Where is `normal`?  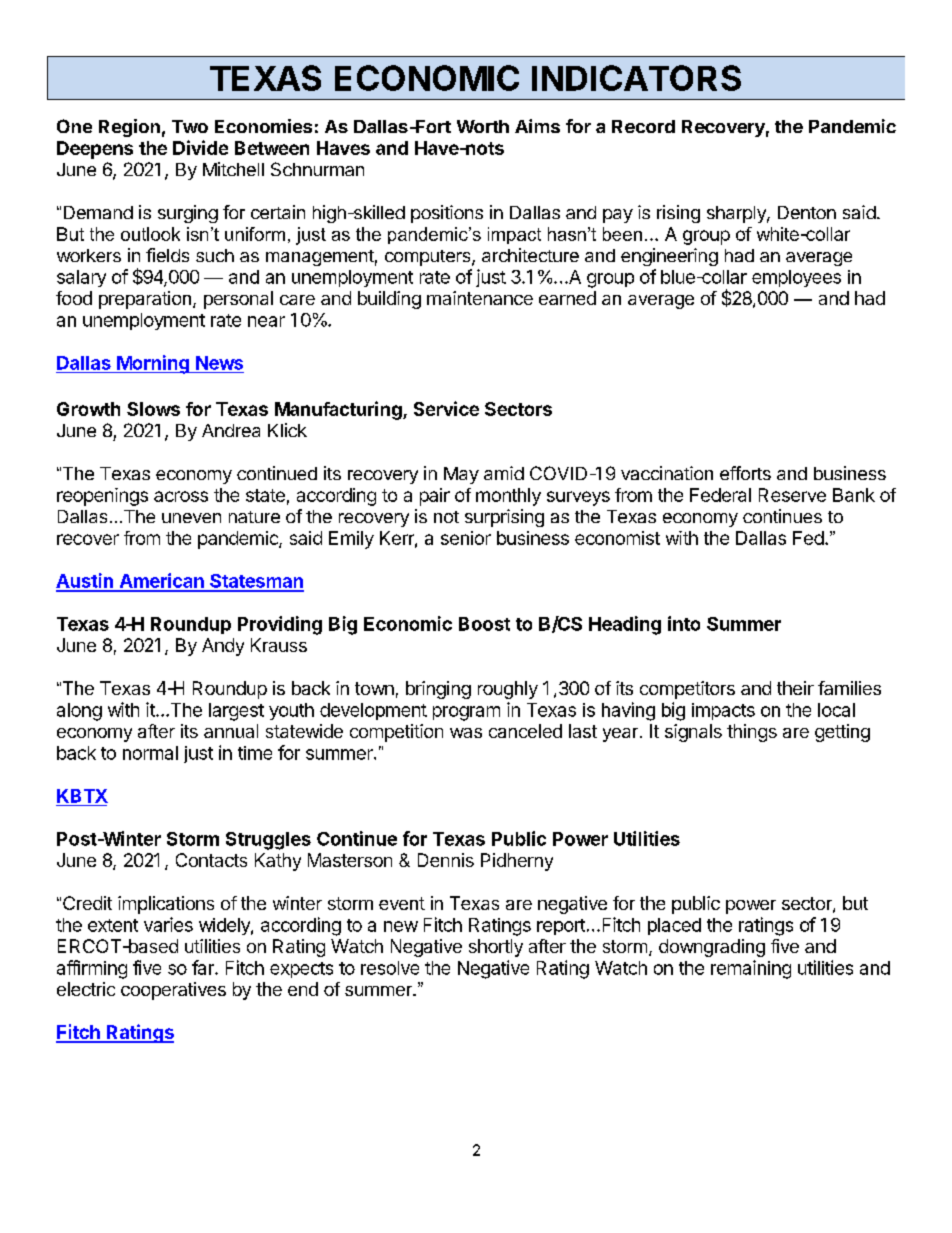 normal is located at coordinates (150, 753).
